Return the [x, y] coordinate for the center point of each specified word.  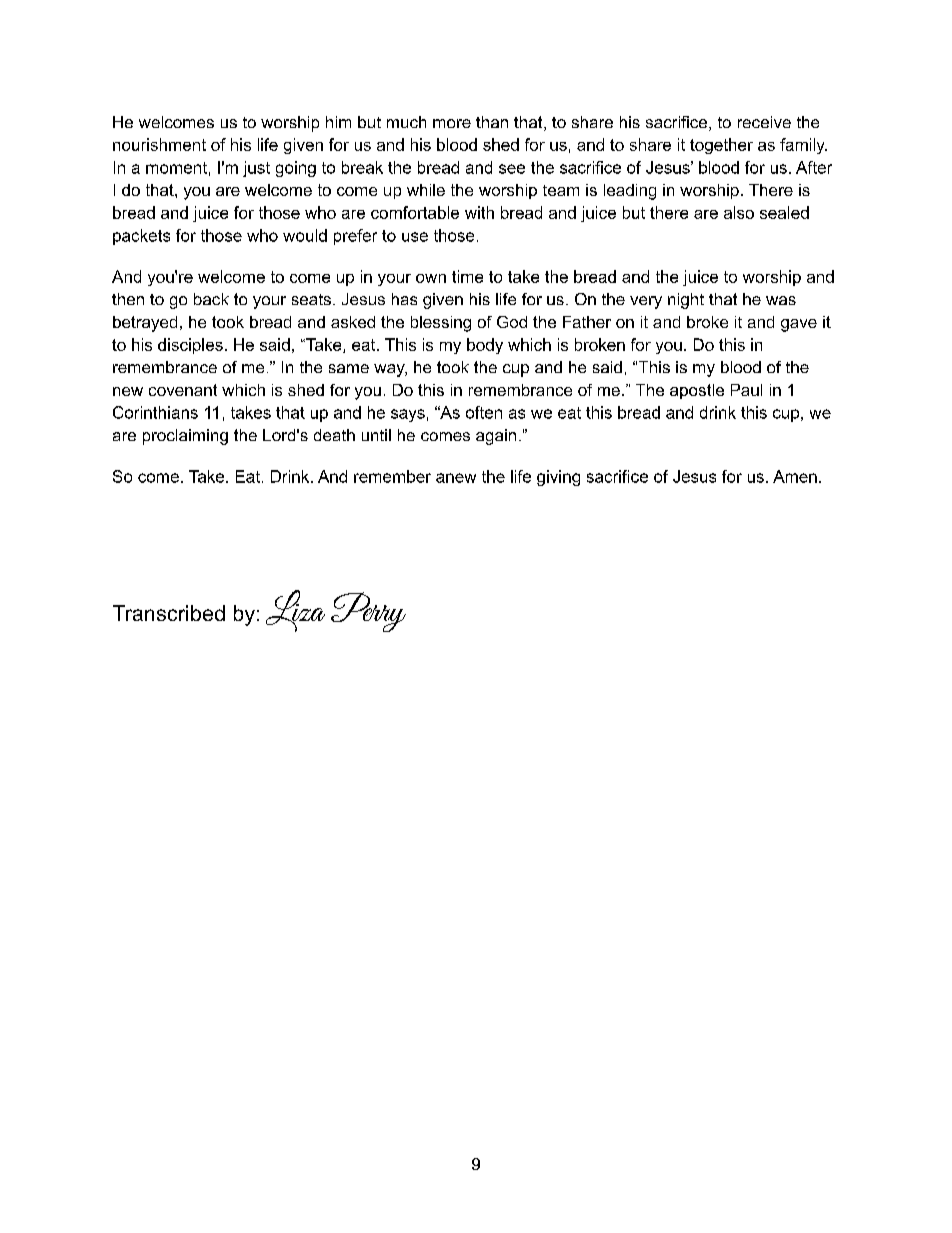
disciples [190, 346]
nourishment [159, 144]
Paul [746, 390]
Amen [795, 476]
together [721, 146]
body [485, 346]
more [452, 123]
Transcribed [169, 613]
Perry [368, 612]
